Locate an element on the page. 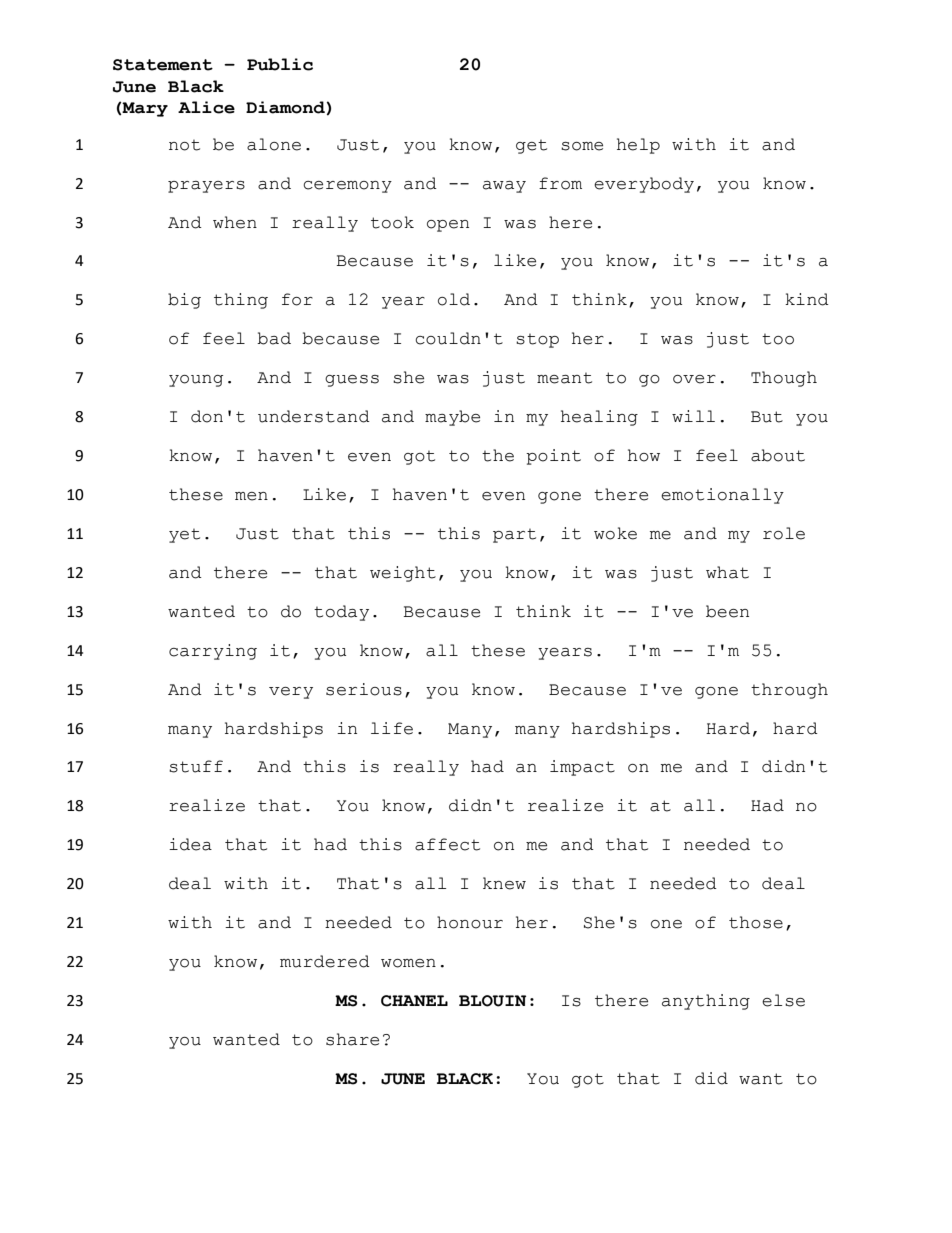  murdered is located at coordinates (325, 961).
